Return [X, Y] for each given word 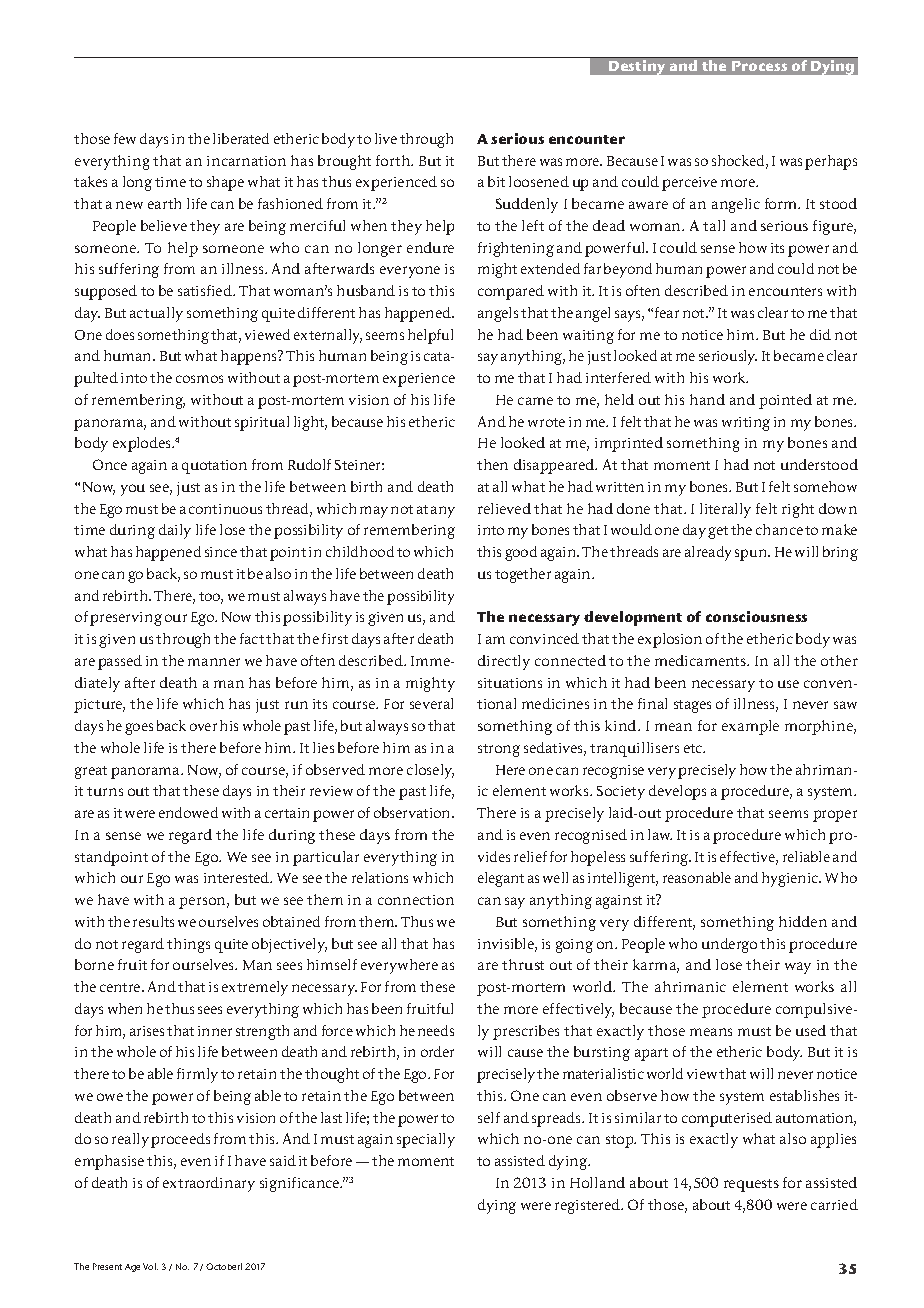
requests [751, 1185]
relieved [504, 508]
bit [496, 181]
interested [238, 877]
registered [588, 1206]
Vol [150, 1266]
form [782, 203]
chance [779, 529]
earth [164, 203]
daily [175, 531]
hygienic [791, 879]
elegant [501, 879]
